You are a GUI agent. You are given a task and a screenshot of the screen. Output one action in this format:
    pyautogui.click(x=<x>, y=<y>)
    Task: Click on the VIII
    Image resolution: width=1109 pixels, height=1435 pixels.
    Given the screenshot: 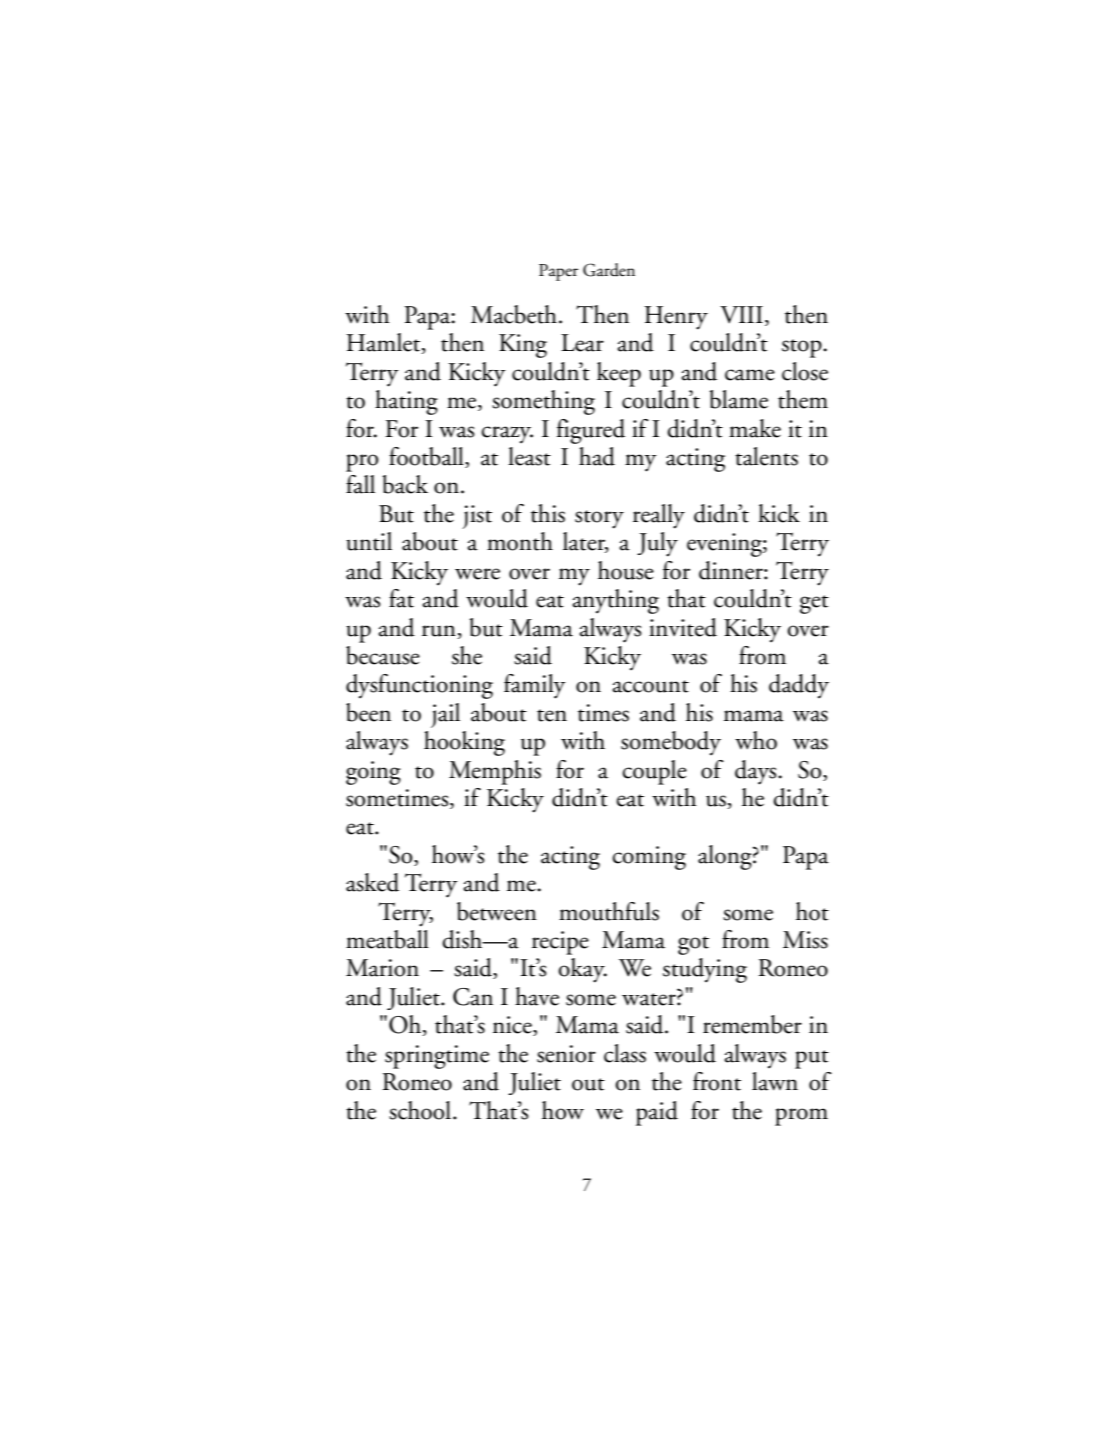 What is the action you would take?
    pyautogui.click(x=741, y=315)
